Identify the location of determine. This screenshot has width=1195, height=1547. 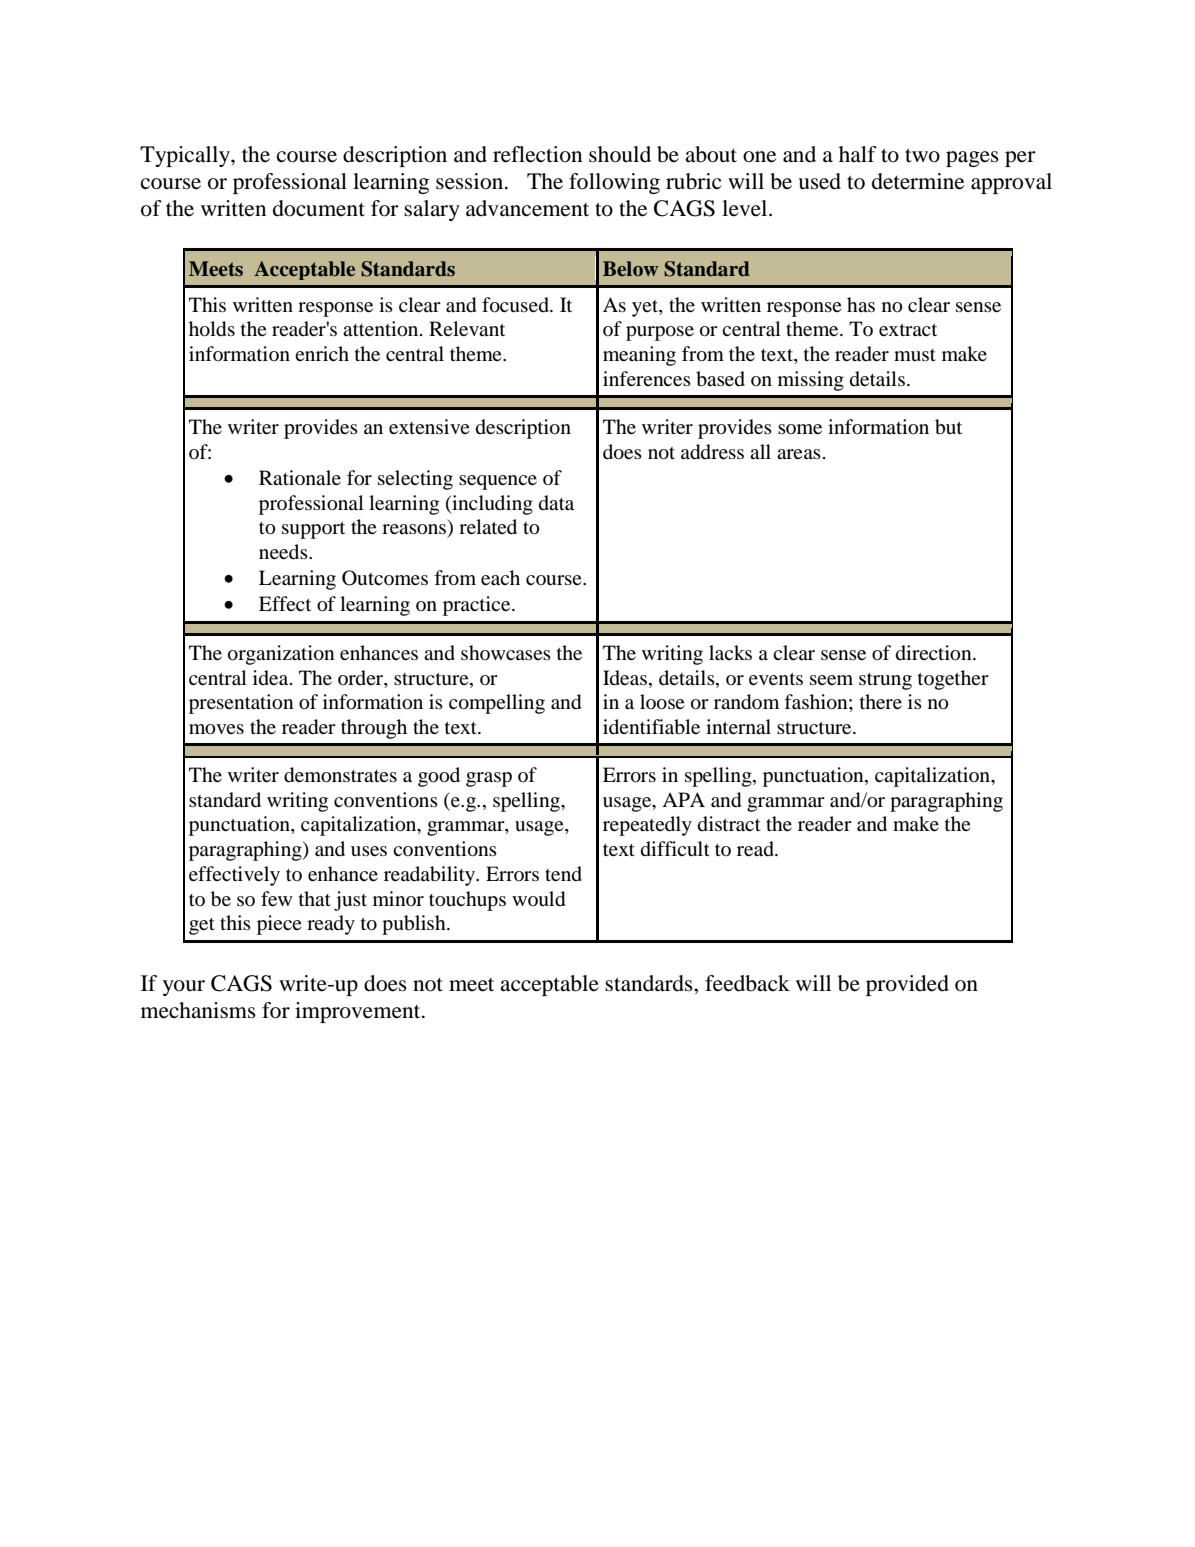
(918, 181).
